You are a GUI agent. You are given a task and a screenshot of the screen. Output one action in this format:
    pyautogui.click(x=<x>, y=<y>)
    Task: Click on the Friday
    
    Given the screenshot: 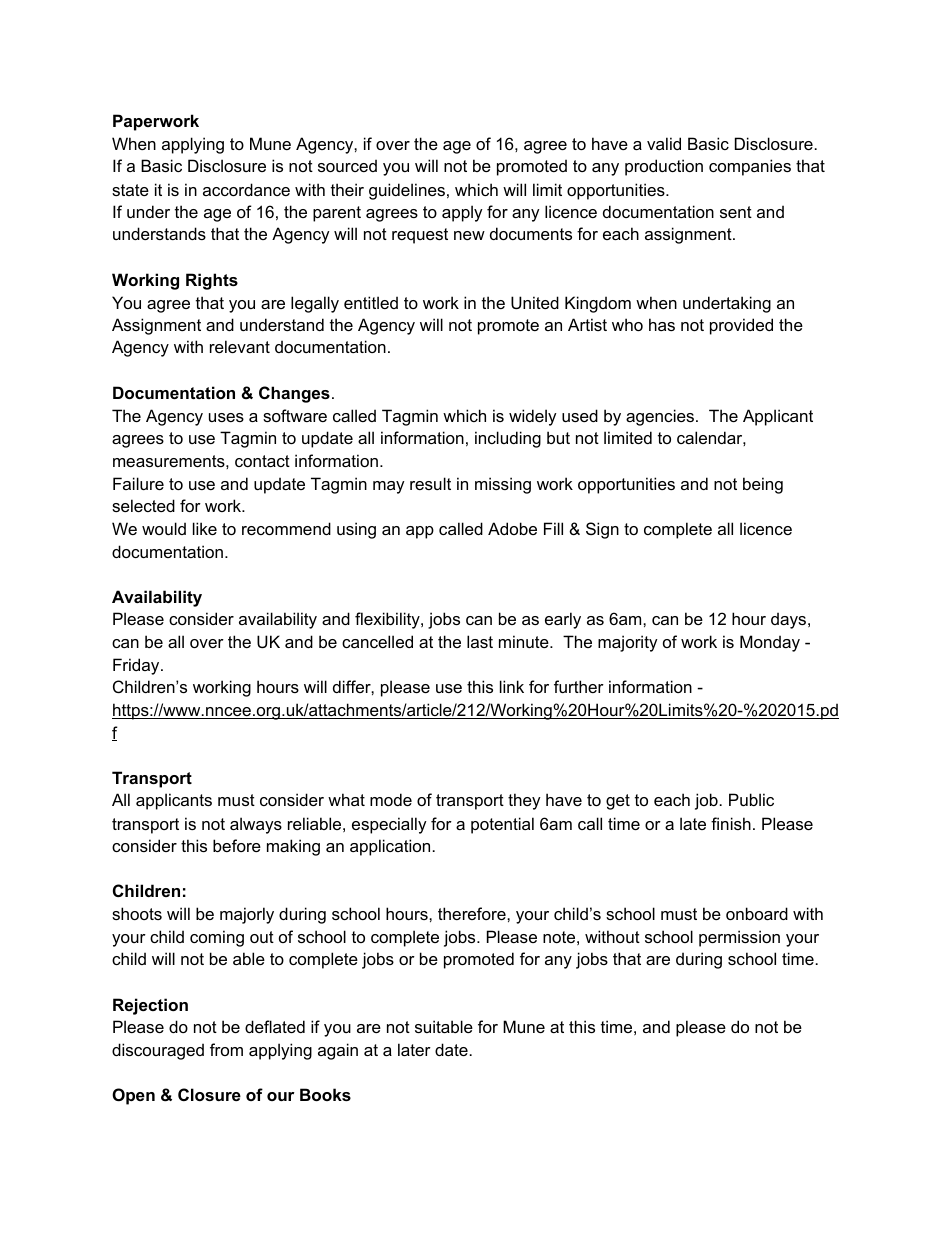 What is the action you would take?
    pyautogui.click(x=137, y=666)
